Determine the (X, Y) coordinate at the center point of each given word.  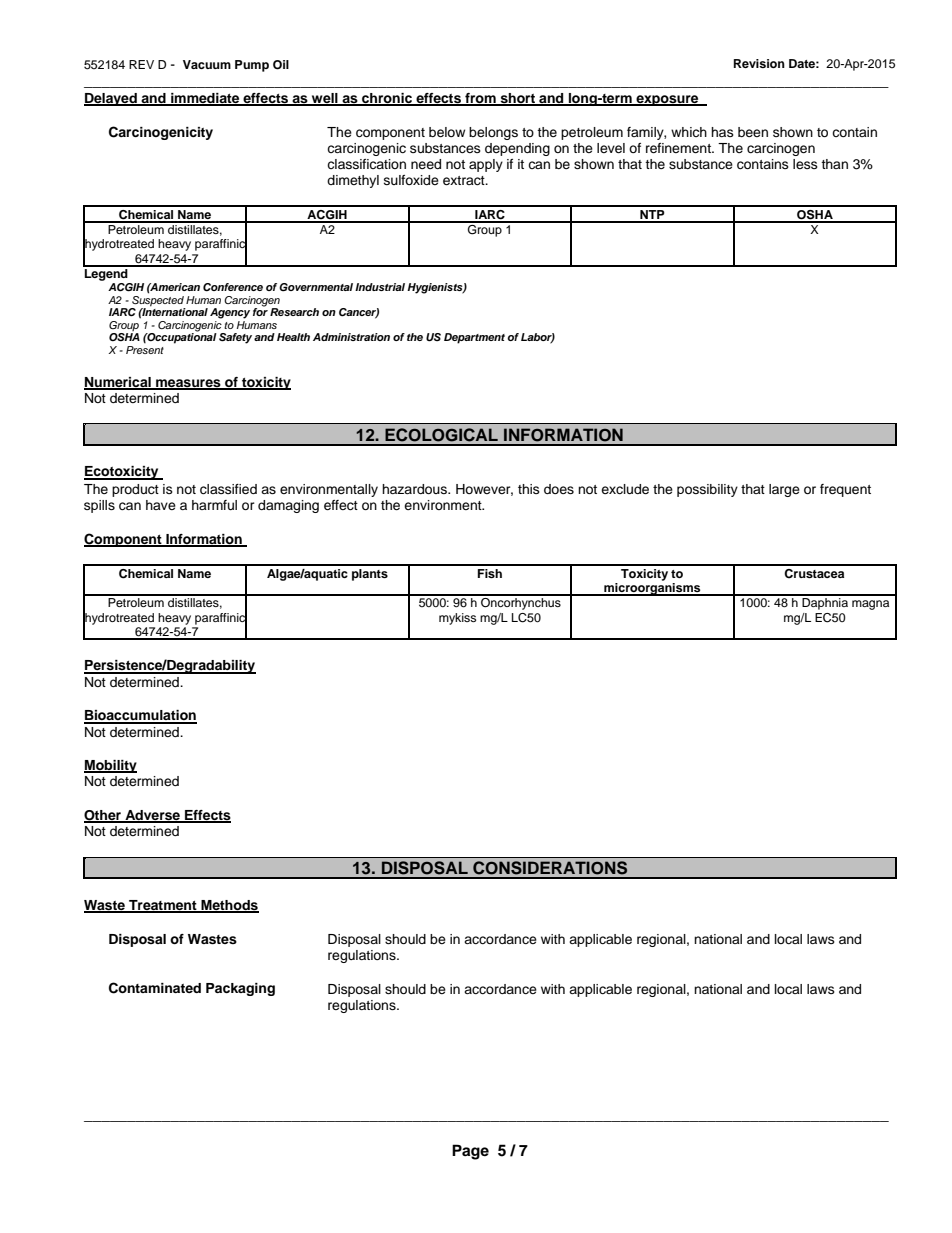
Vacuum (207, 64)
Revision (759, 63)
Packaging (240, 989)
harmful (214, 505)
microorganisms (652, 588)
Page (470, 1152)
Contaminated (155, 988)
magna (870, 605)
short (518, 99)
